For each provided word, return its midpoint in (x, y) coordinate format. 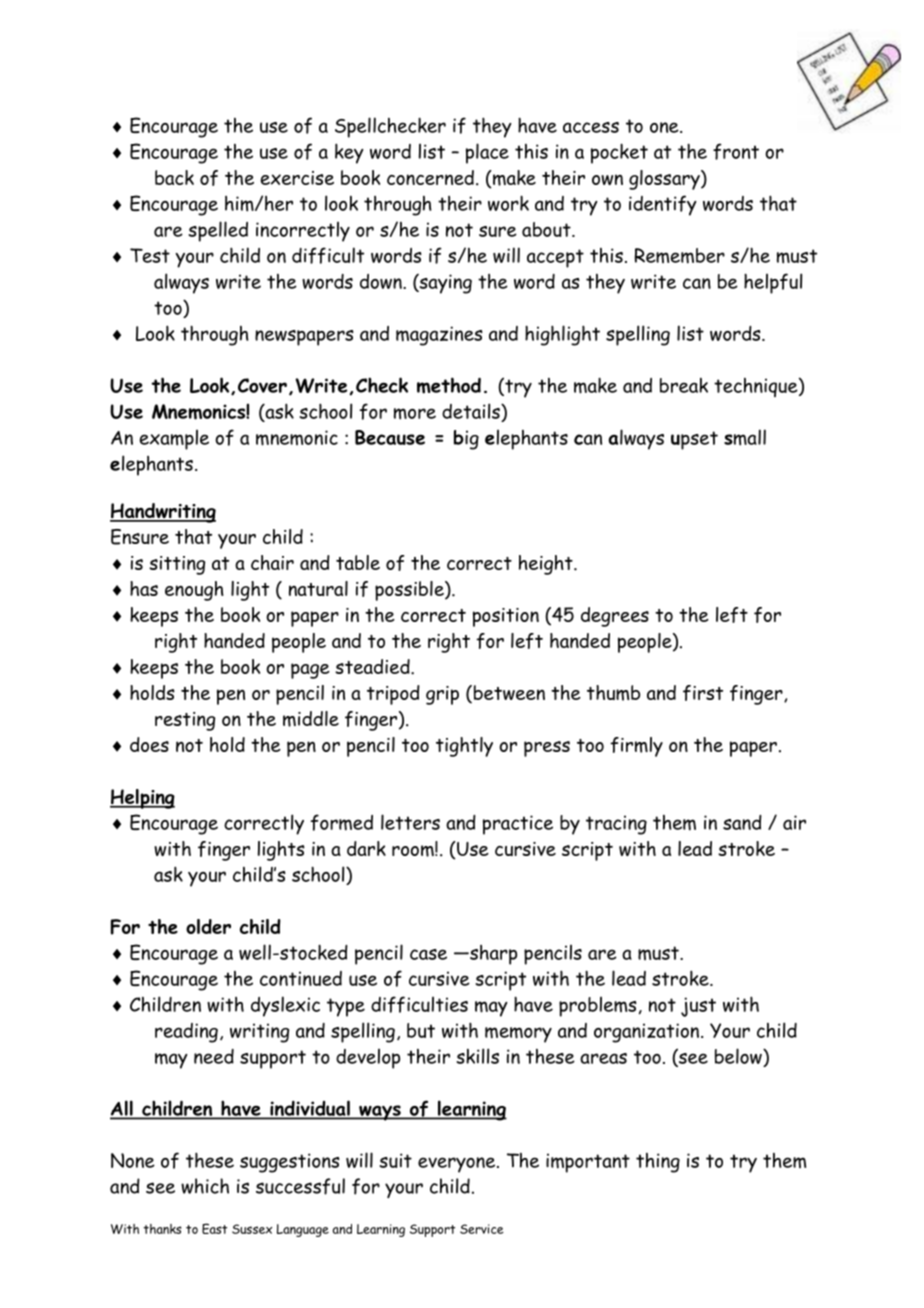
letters (410, 822)
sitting (177, 565)
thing (658, 1163)
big (466, 440)
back (174, 177)
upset (694, 440)
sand (742, 822)
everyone (458, 1165)
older (208, 926)
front (736, 151)
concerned (430, 177)
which (205, 1186)
